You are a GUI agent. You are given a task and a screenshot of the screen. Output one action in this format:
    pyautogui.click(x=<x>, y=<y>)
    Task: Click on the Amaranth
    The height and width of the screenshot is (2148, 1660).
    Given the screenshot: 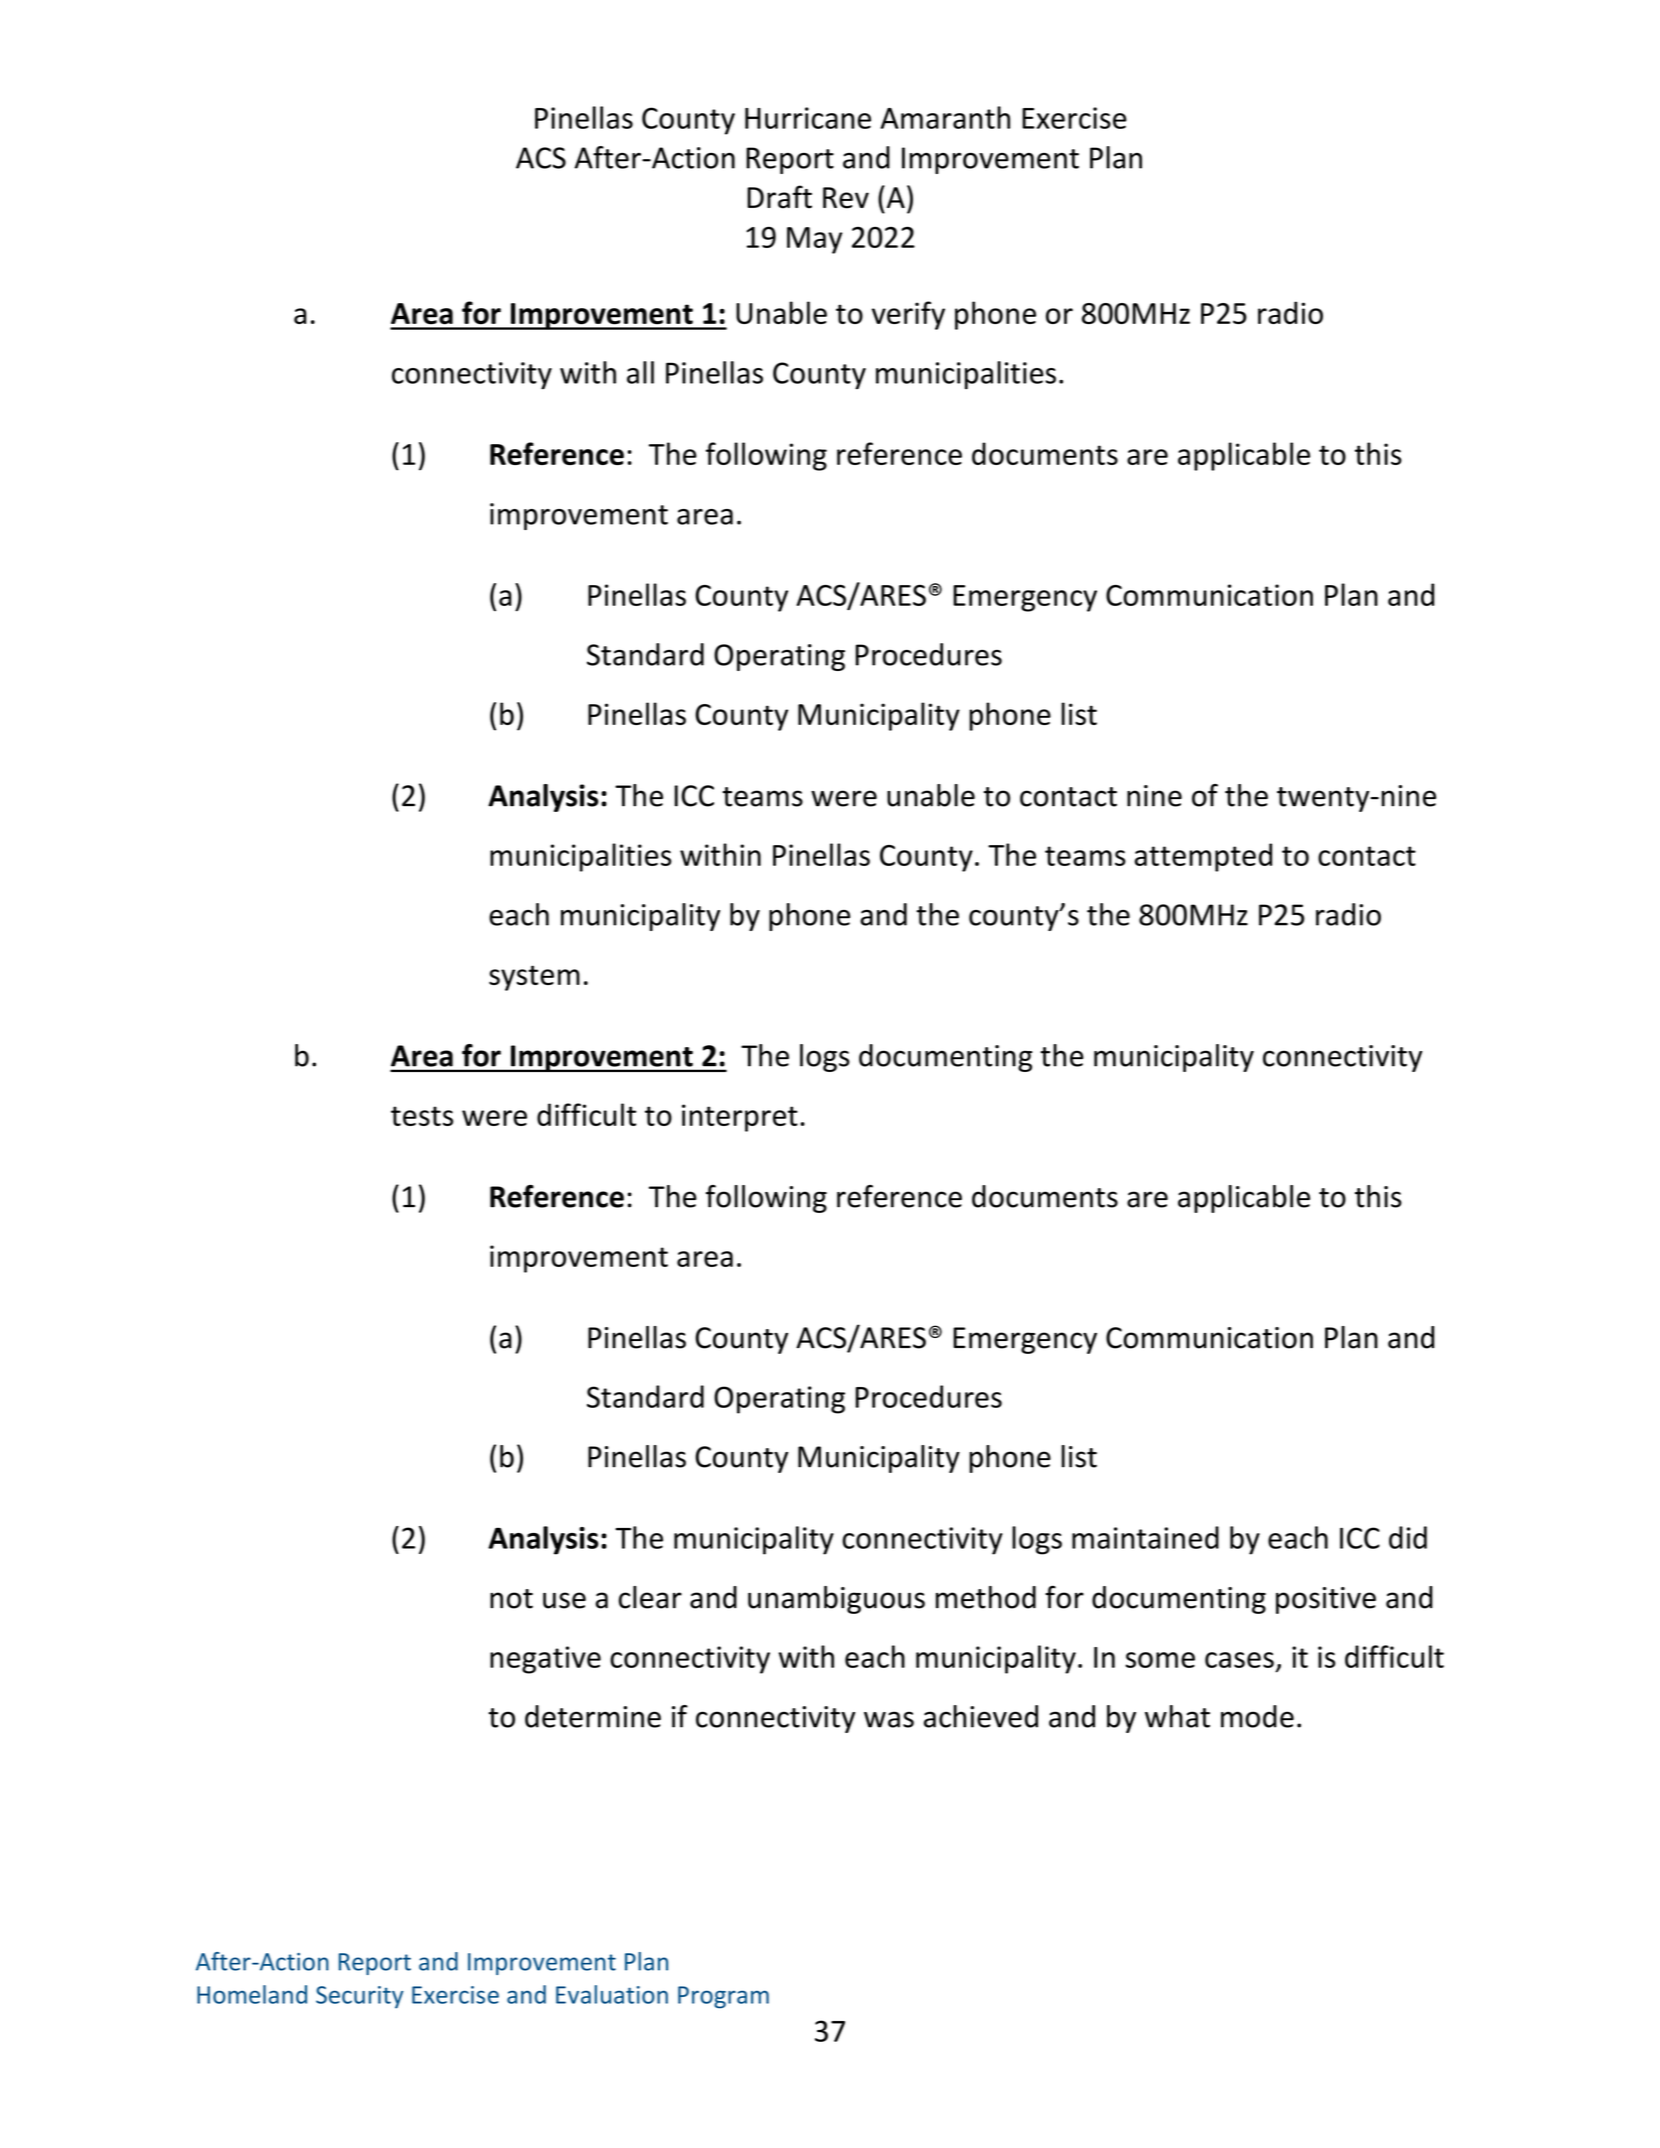 What is the action you would take?
    pyautogui.click(x=945, y=117)
